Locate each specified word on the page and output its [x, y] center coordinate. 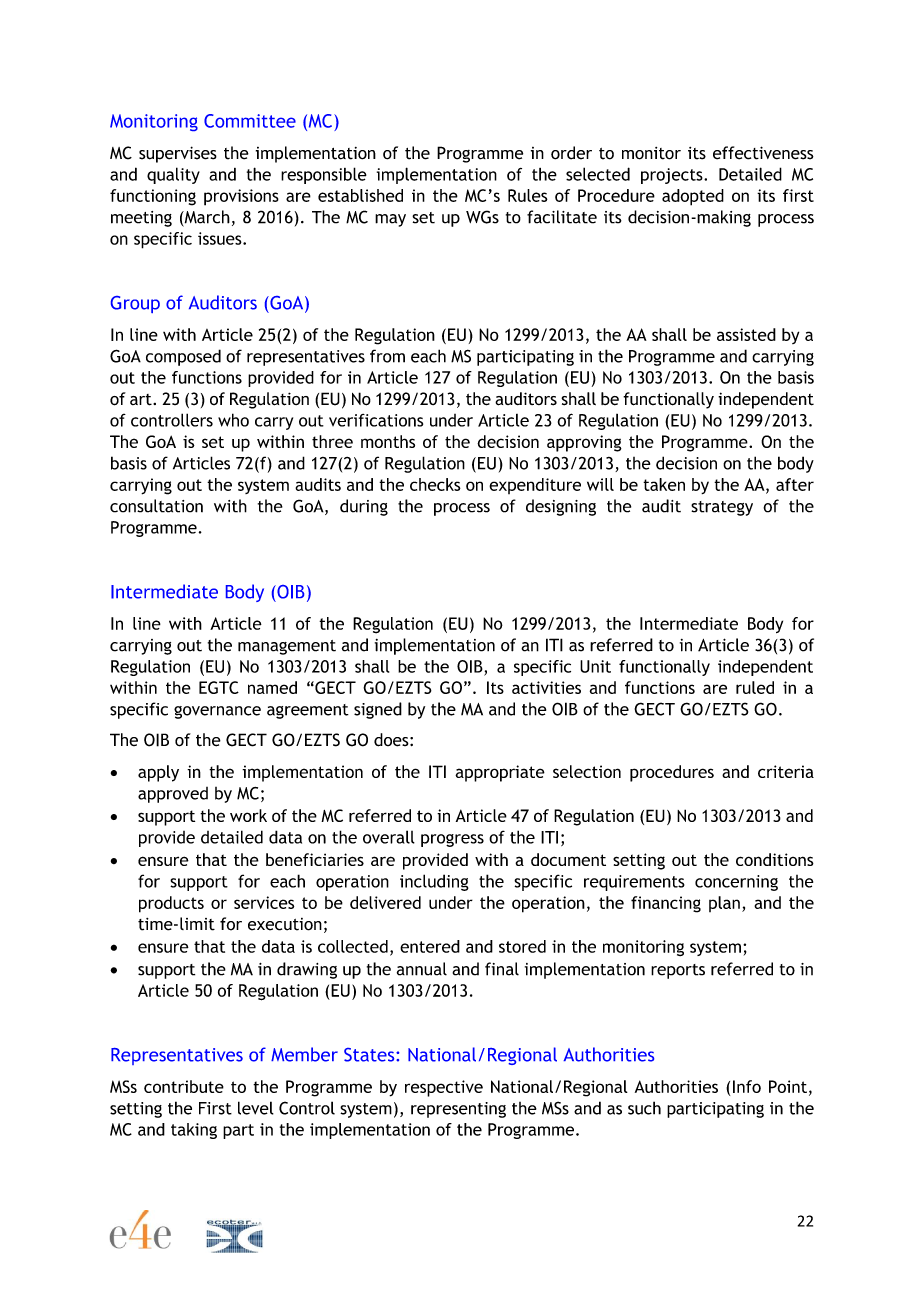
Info [747, 1086]
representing [458, 1110]
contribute [184, 1086]
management [287, 647]
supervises [178, 154]
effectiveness [763, 153]
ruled [755, 687]
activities [546, 687]
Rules [528, 195]
